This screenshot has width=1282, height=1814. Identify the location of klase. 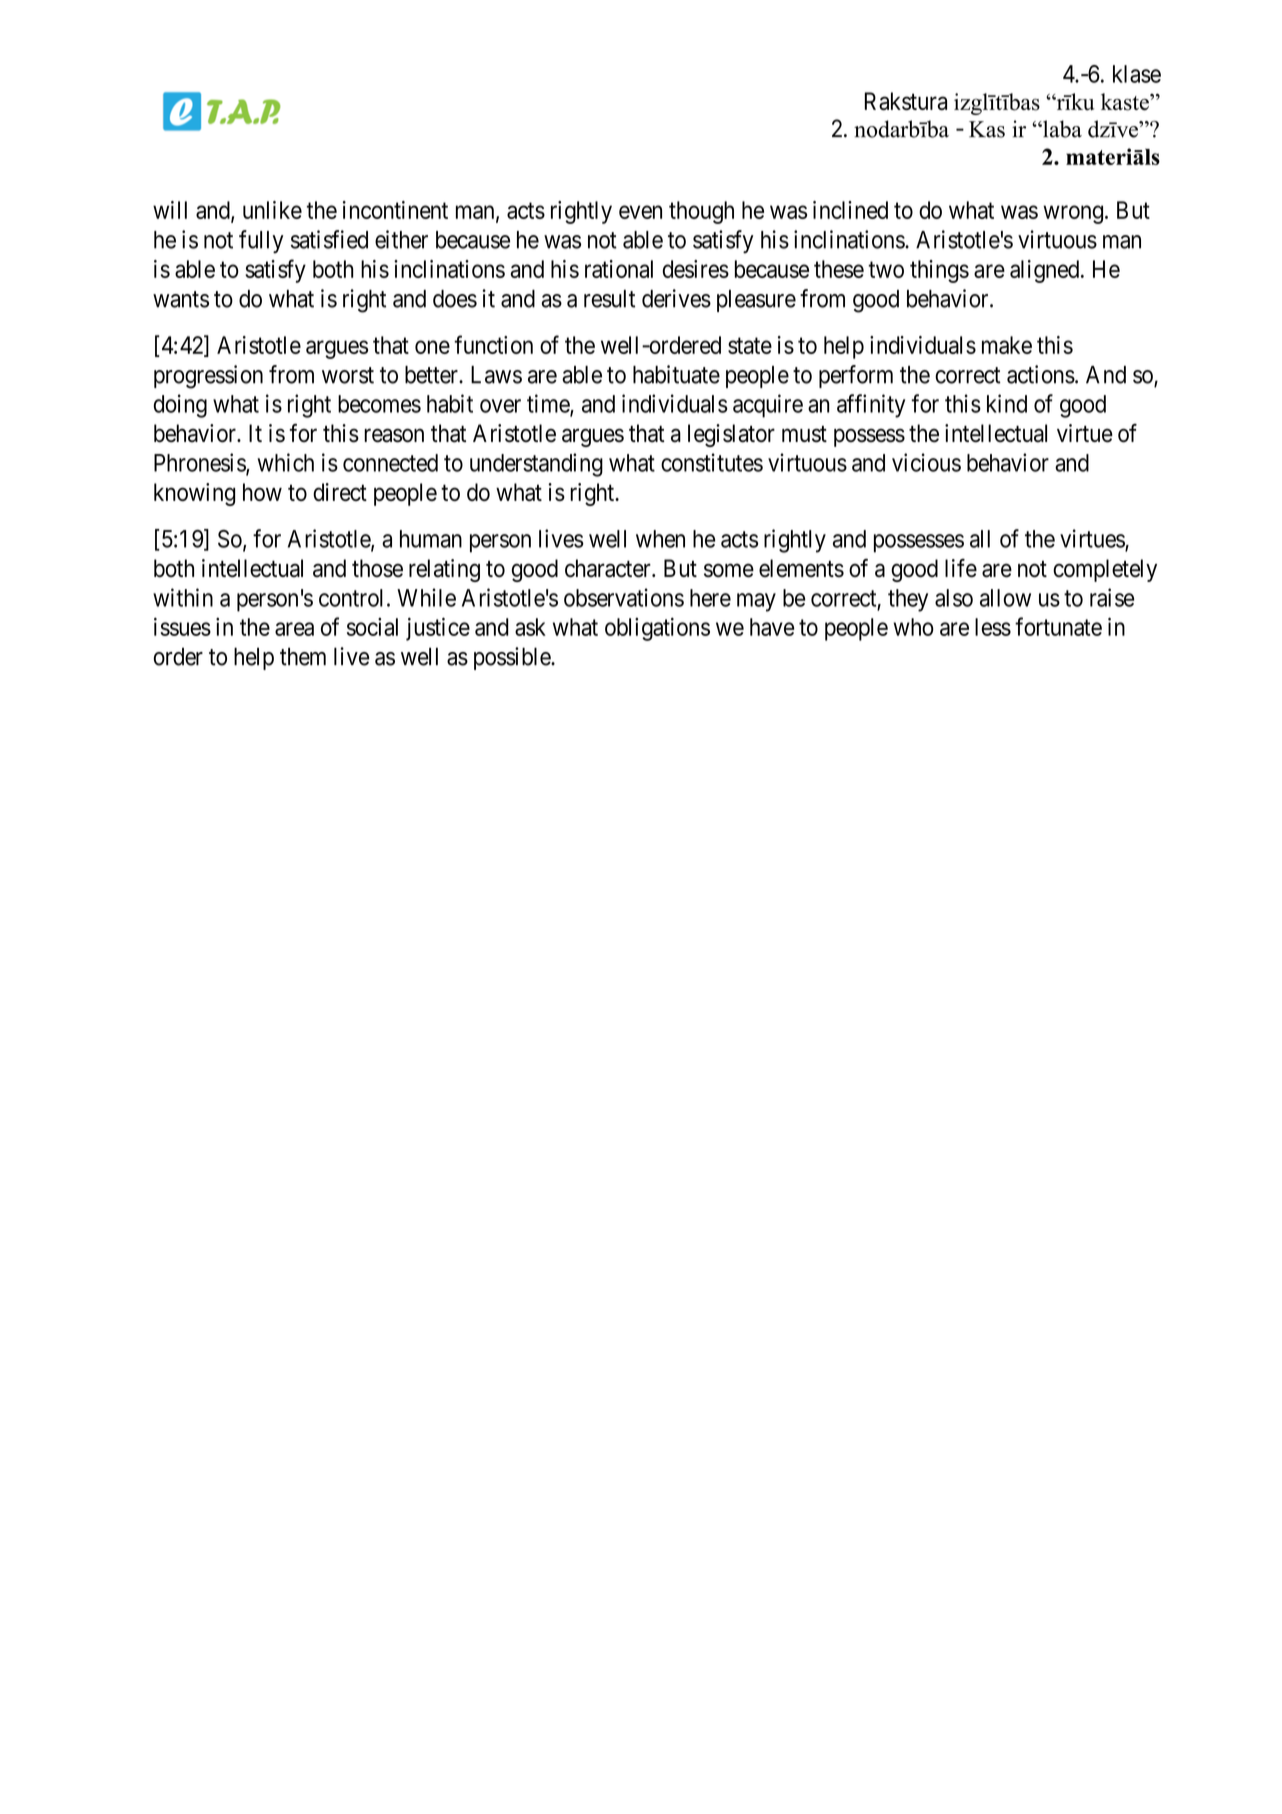
(1137, 74).
